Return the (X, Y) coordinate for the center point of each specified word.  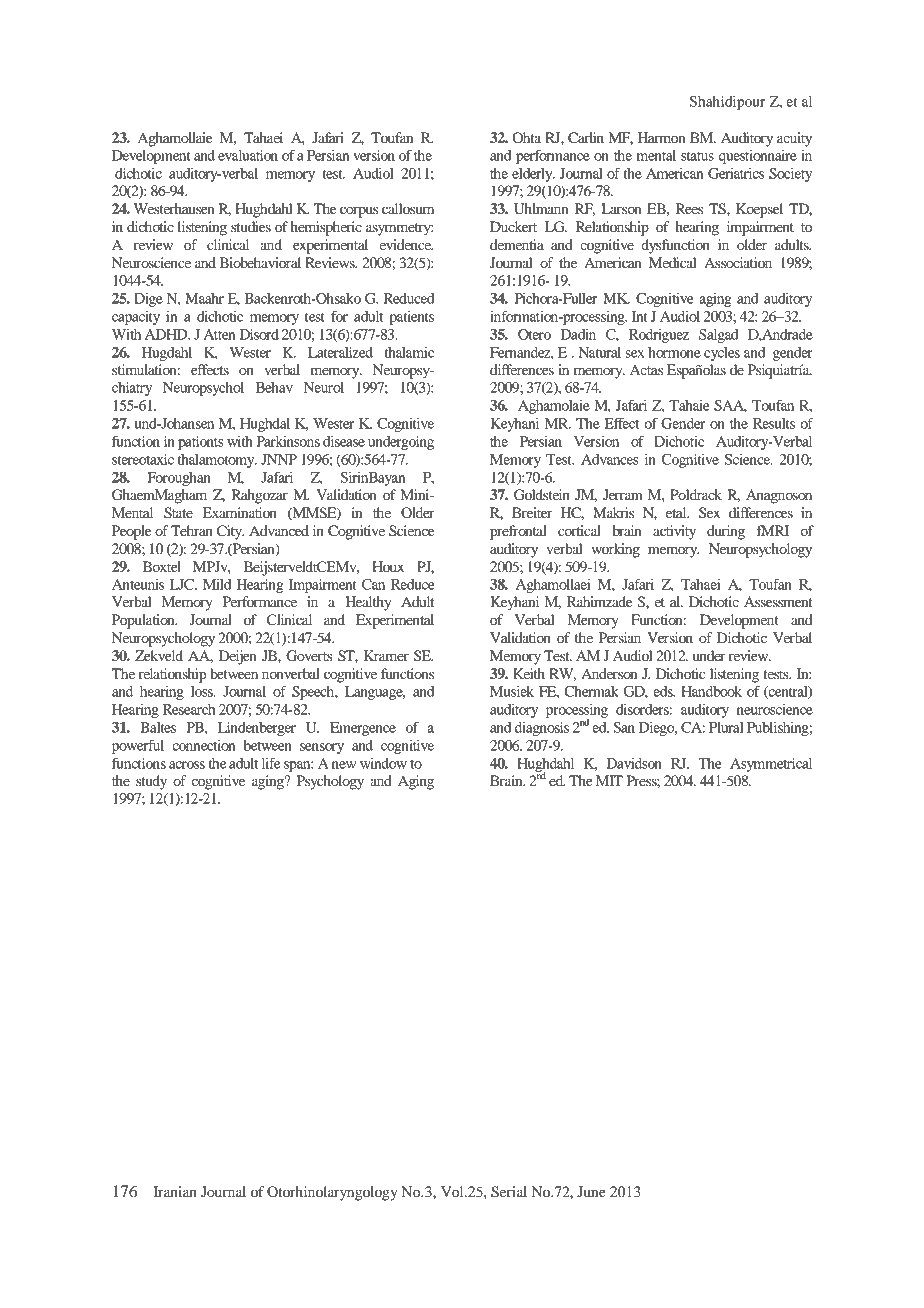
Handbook (711, 691)
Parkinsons (288, 441)
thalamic (409, 352)
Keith (529, 673)
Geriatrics (736, 173)
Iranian (175, 1191)
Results (774, 423)
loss (203, 691)
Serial (509, 1192)
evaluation (248, 155)
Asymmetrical (771, 765)
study (151, 782)
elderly (533, 175)
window (383, 763)
